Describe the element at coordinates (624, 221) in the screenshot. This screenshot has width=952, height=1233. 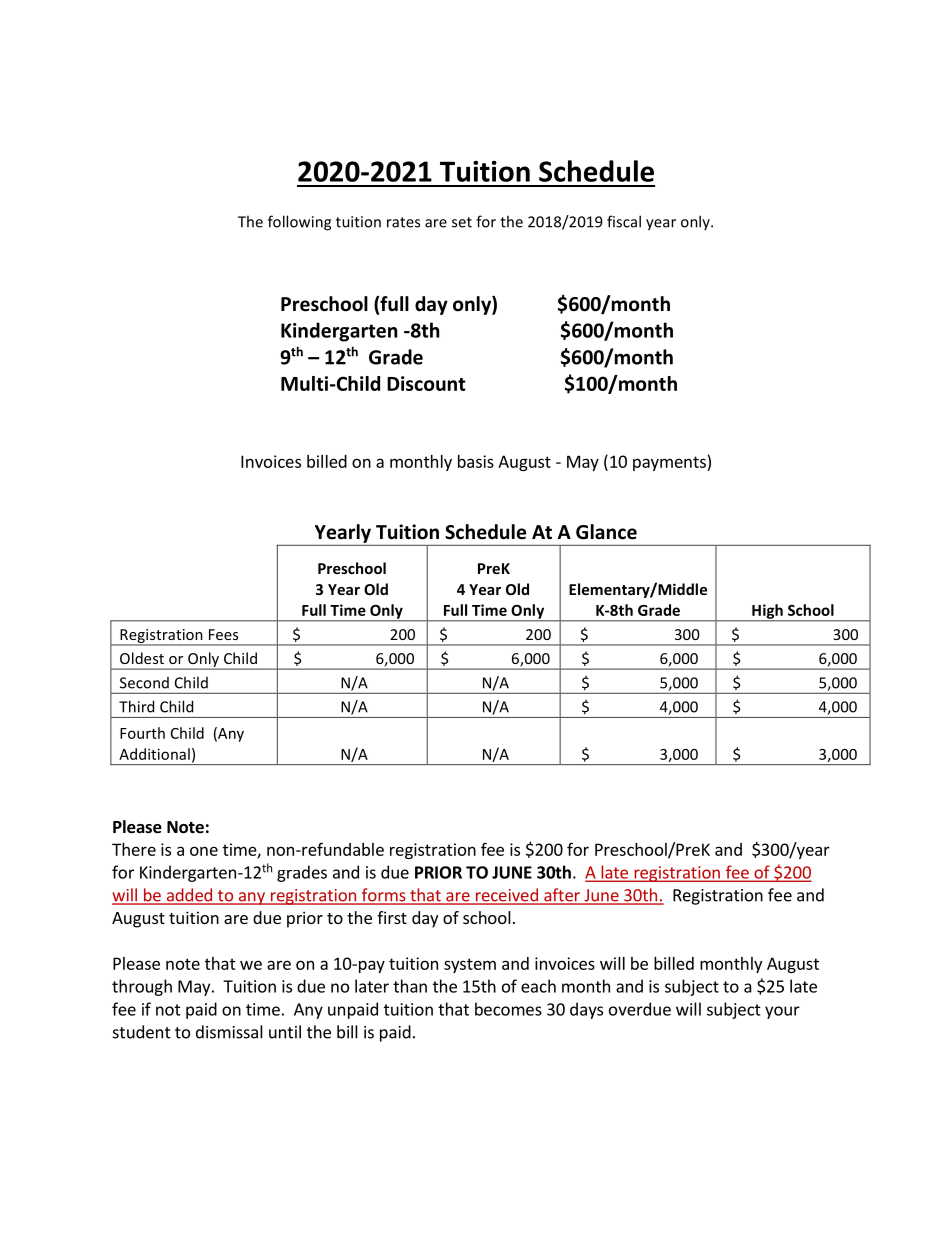
I see `fiscal` at that location.
